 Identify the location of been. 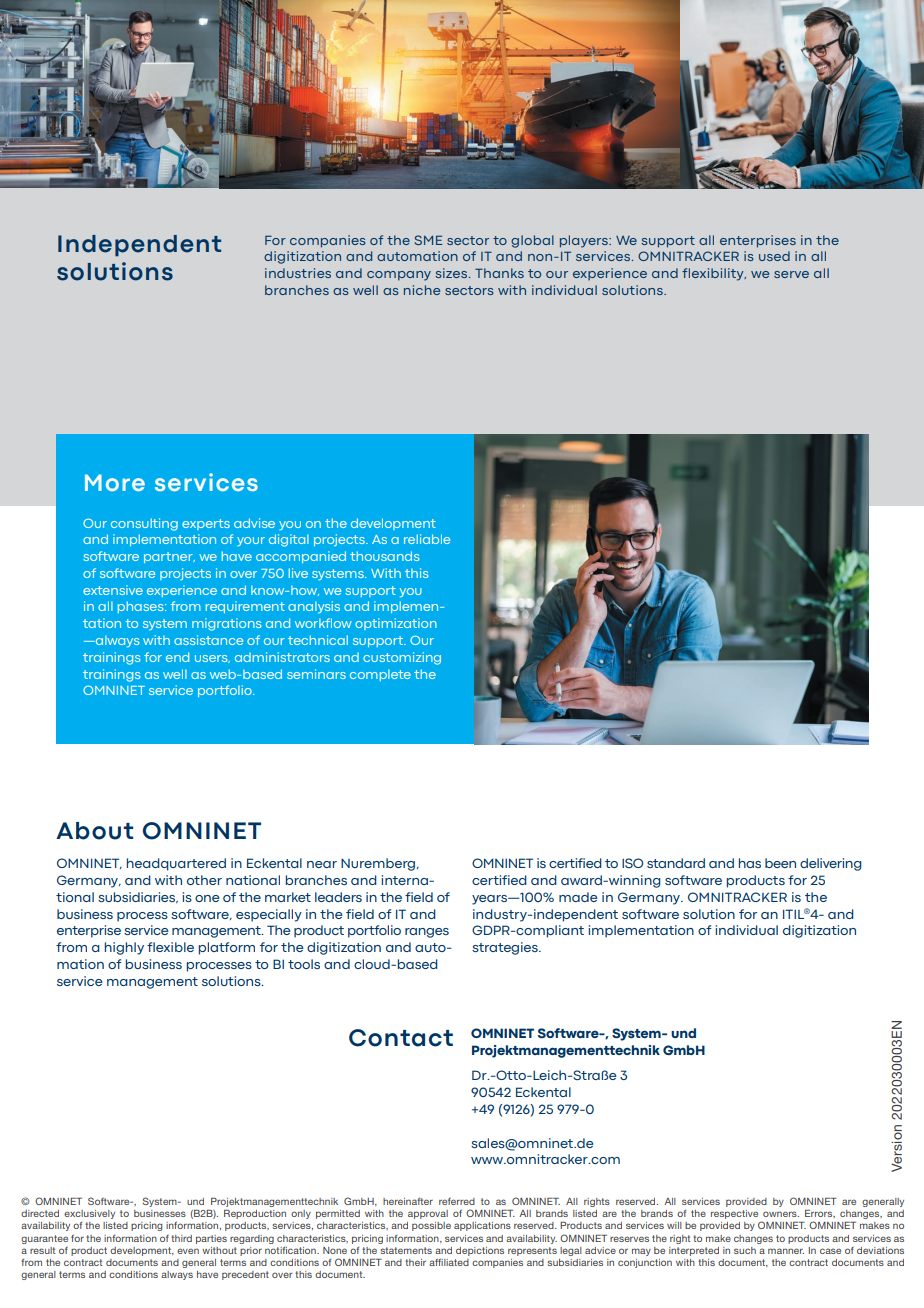
(780, 863).
